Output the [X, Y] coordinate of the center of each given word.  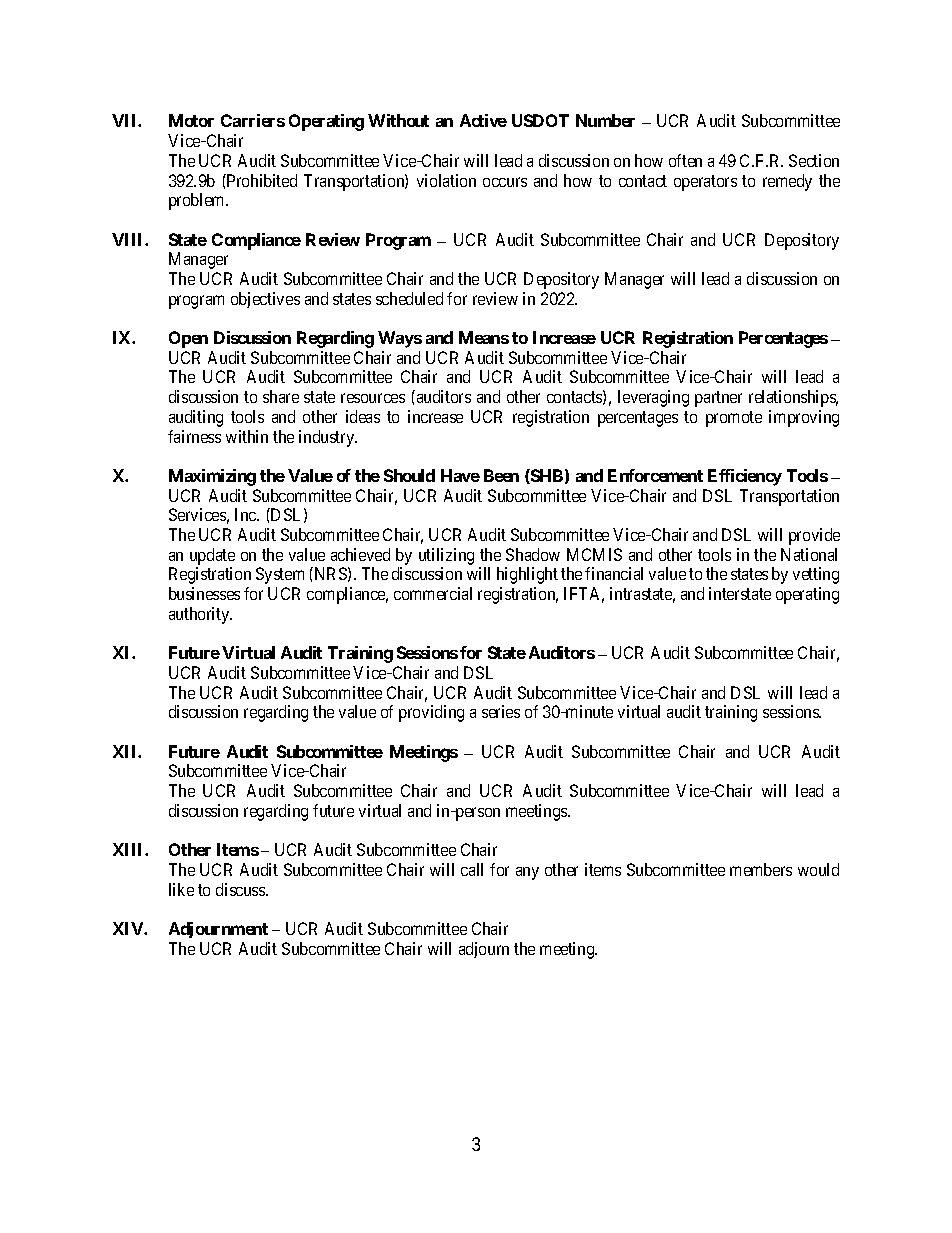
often [685, 160]
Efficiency [745, 477]
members [761, 869]
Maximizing [212, 477]
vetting [816, 575]
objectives [265, 300]
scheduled [409, 298]
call [472, 869]
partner [718, 399]
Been [501, 475]
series [501, 711]
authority [200, 615]
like [181, 889]
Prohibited [261, 180]
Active [483, 120]
